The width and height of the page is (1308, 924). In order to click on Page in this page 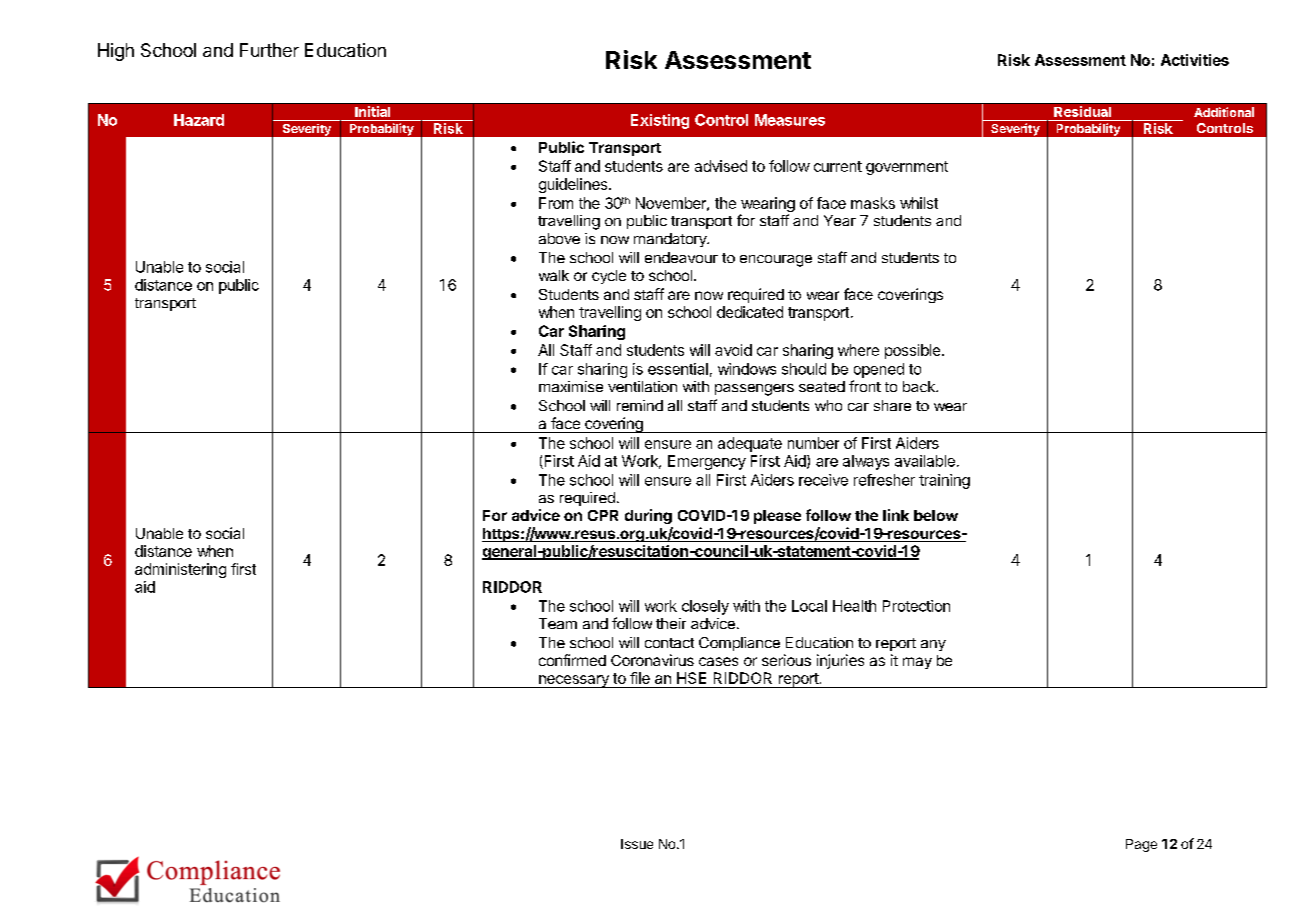, I will do `click(1141, 845)`.
